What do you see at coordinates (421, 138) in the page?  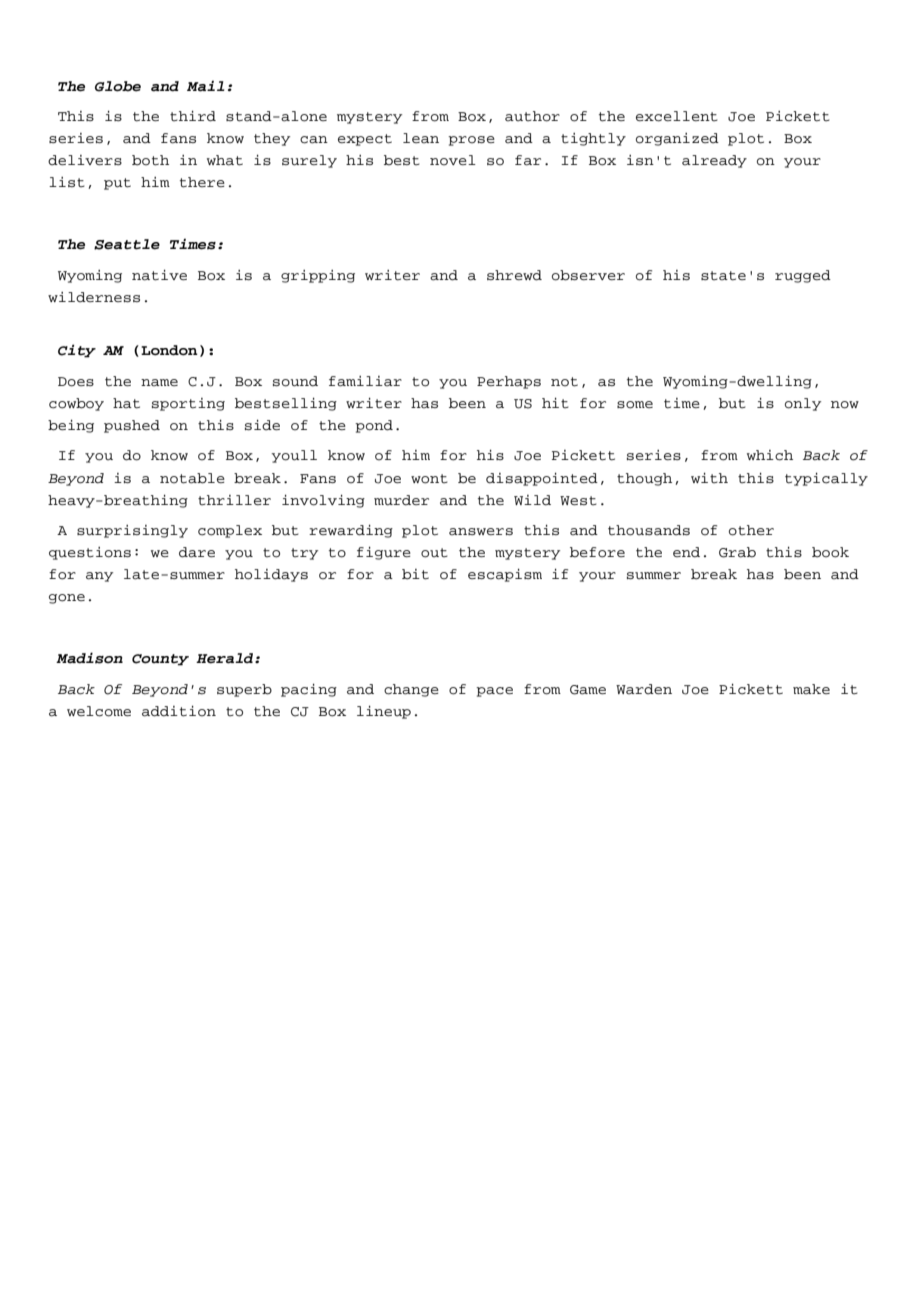 I see `lean` at bounding box center [421, 138].
